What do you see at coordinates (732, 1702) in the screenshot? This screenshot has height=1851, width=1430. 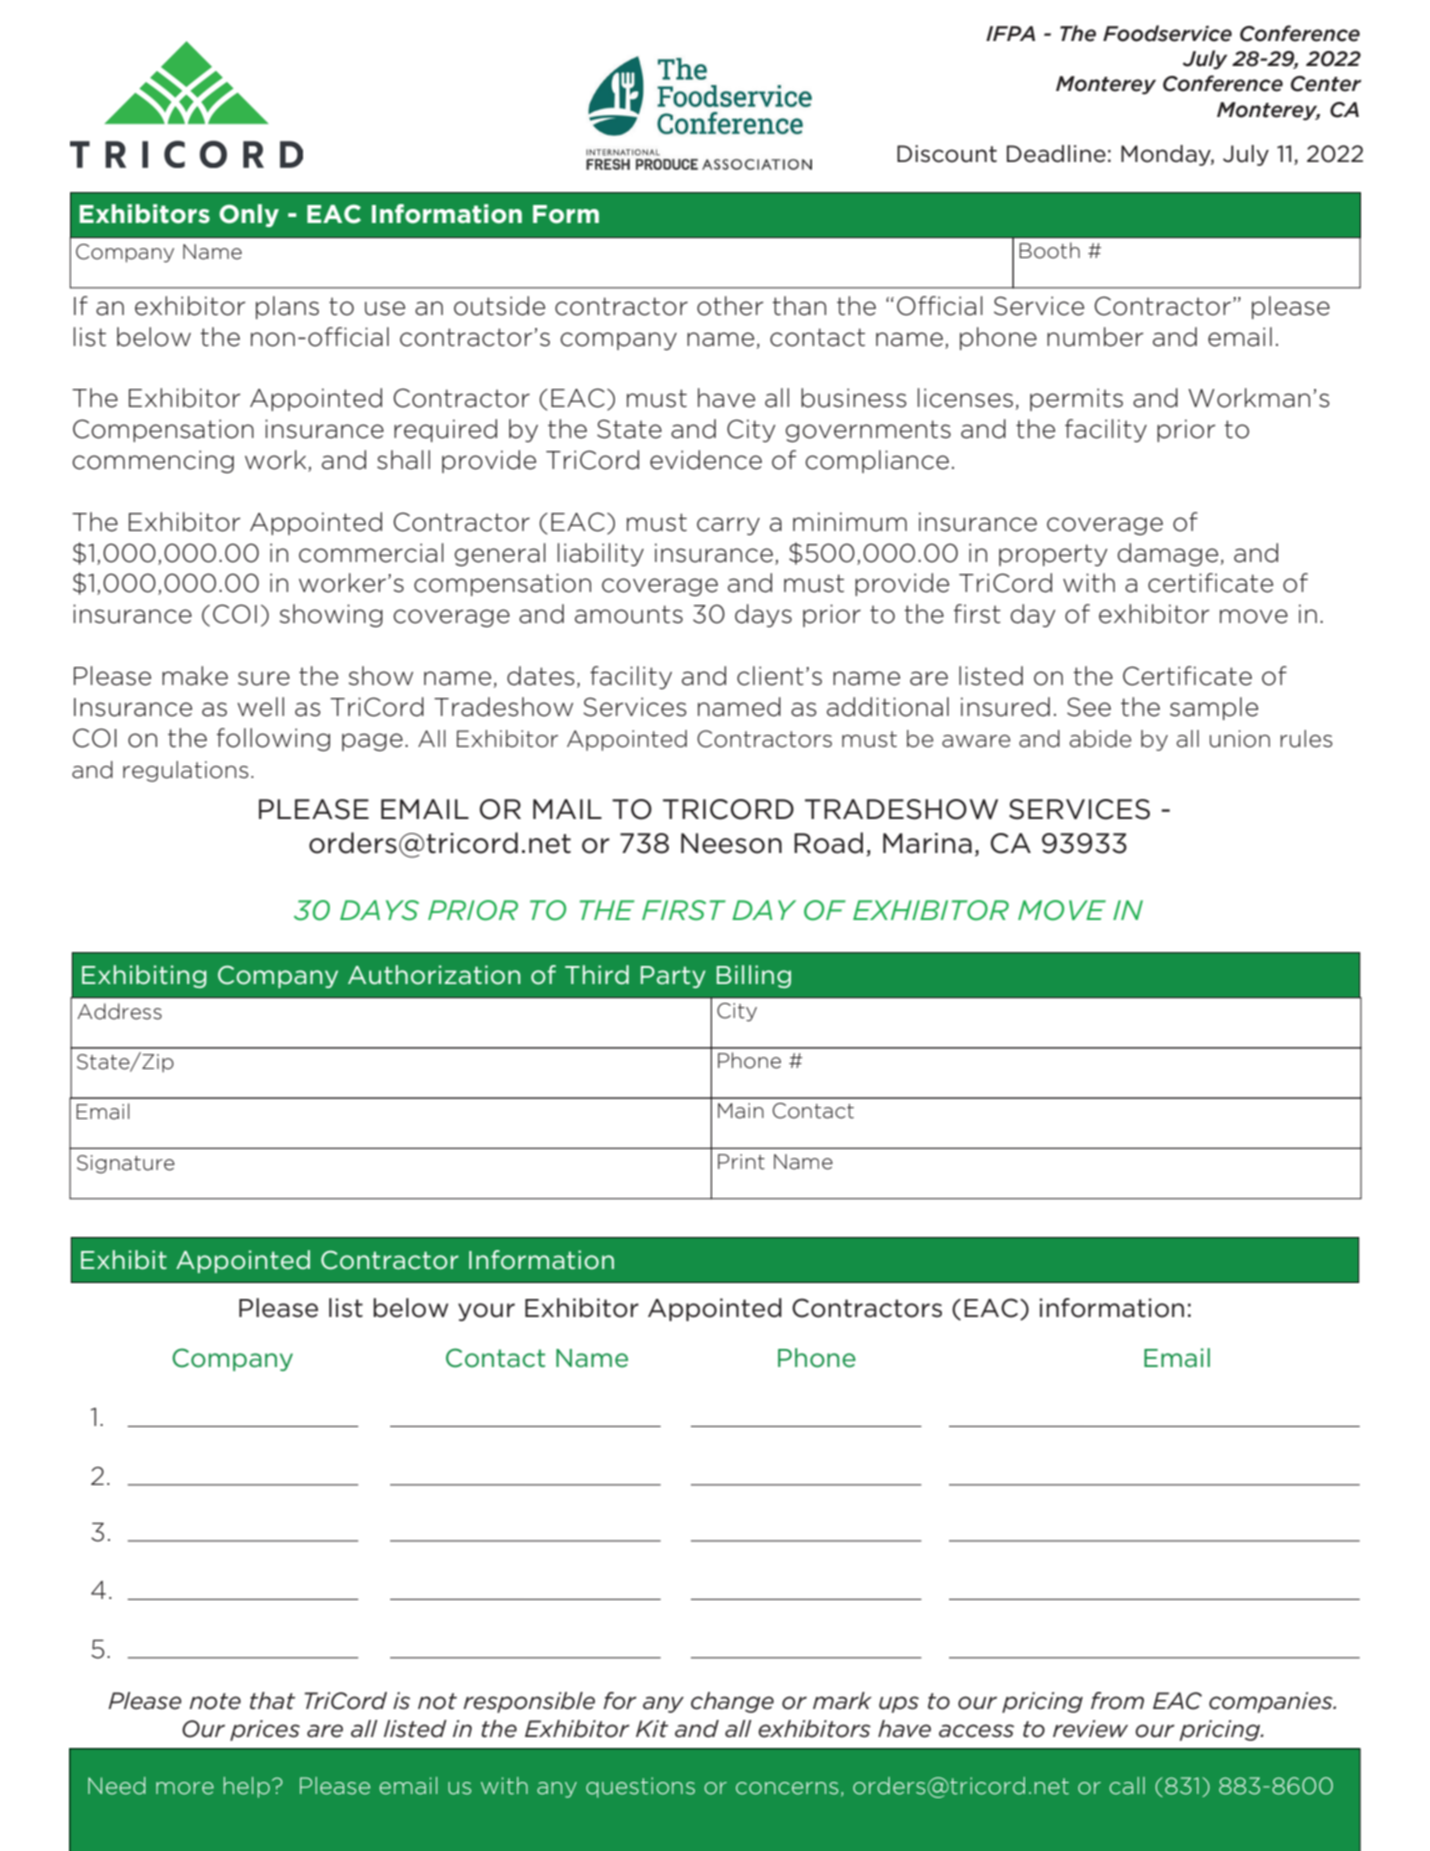 I see `change` at bounding box center [732, 1702].
